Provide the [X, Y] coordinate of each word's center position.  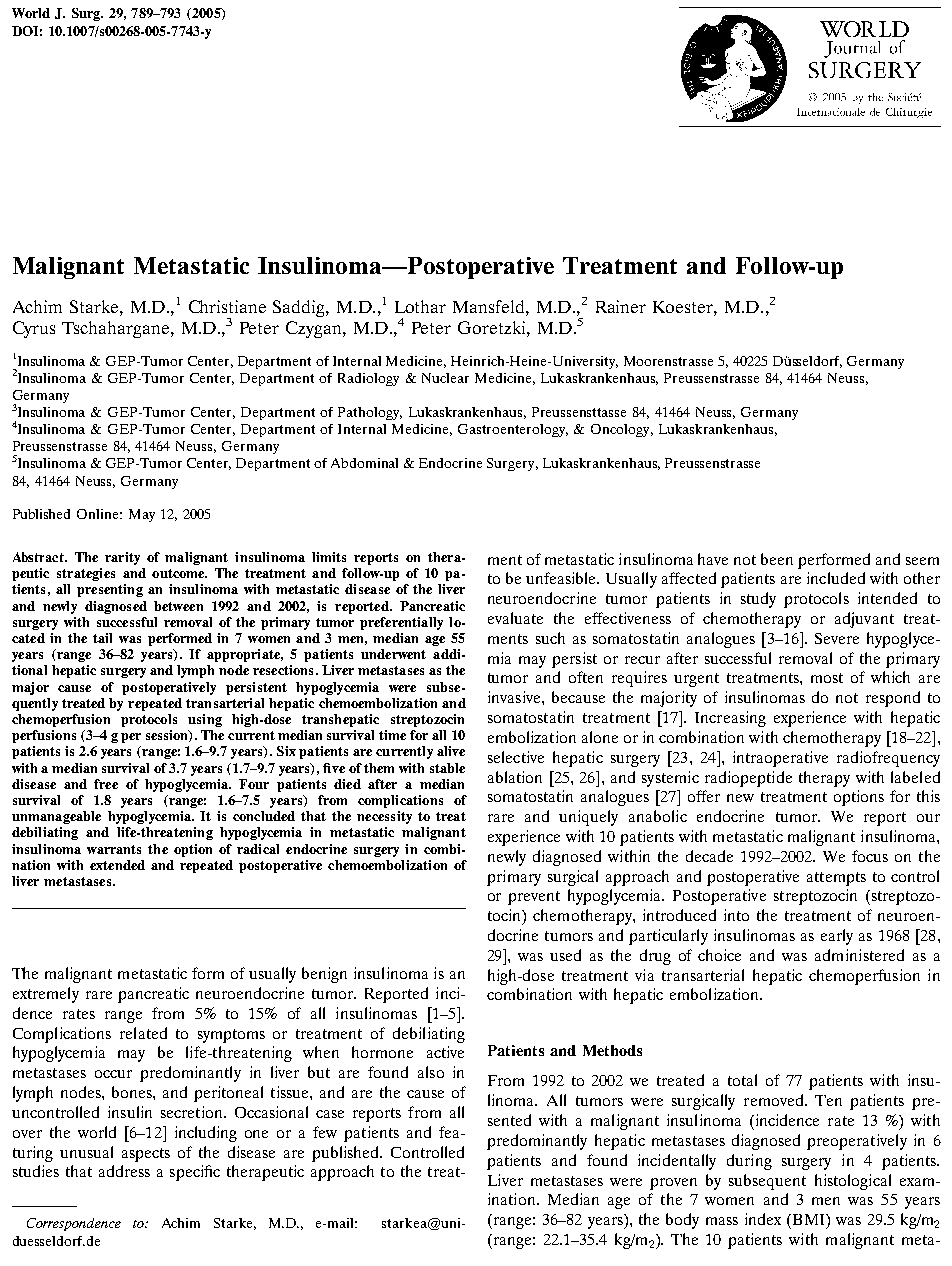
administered [859, 955]
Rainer [621, 306]
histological [853, 1182]
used [565, 955]
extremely [46, 995]
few [325, 1132]
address [124, 1171]
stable [447, 768]
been [777, 559]
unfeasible [562, 578]
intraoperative [780, 759]
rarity [122, 558]
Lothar [420, 306]
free [106, 784]
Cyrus [34, 329]
